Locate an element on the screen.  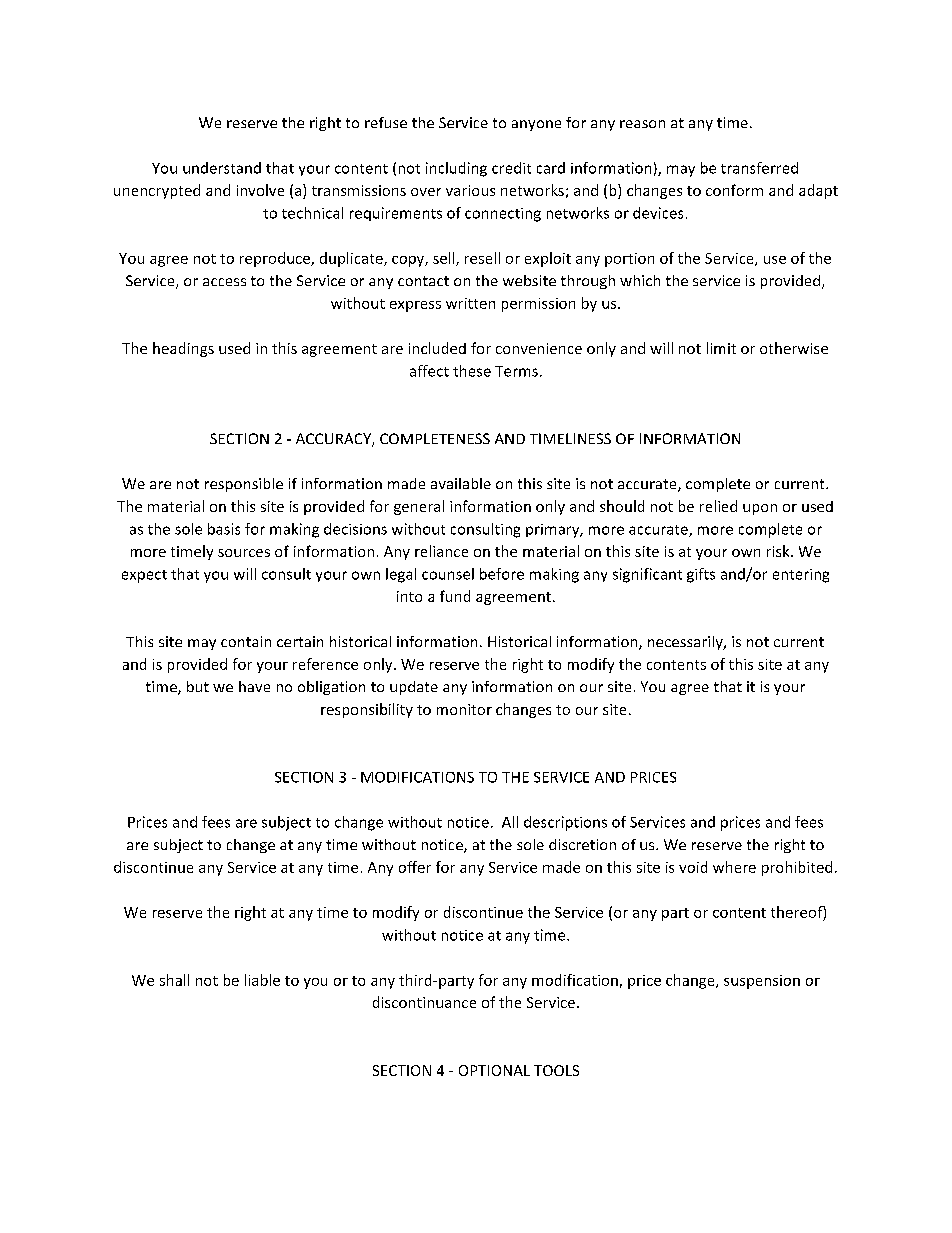
relied is located at coordinates (718, 506).
